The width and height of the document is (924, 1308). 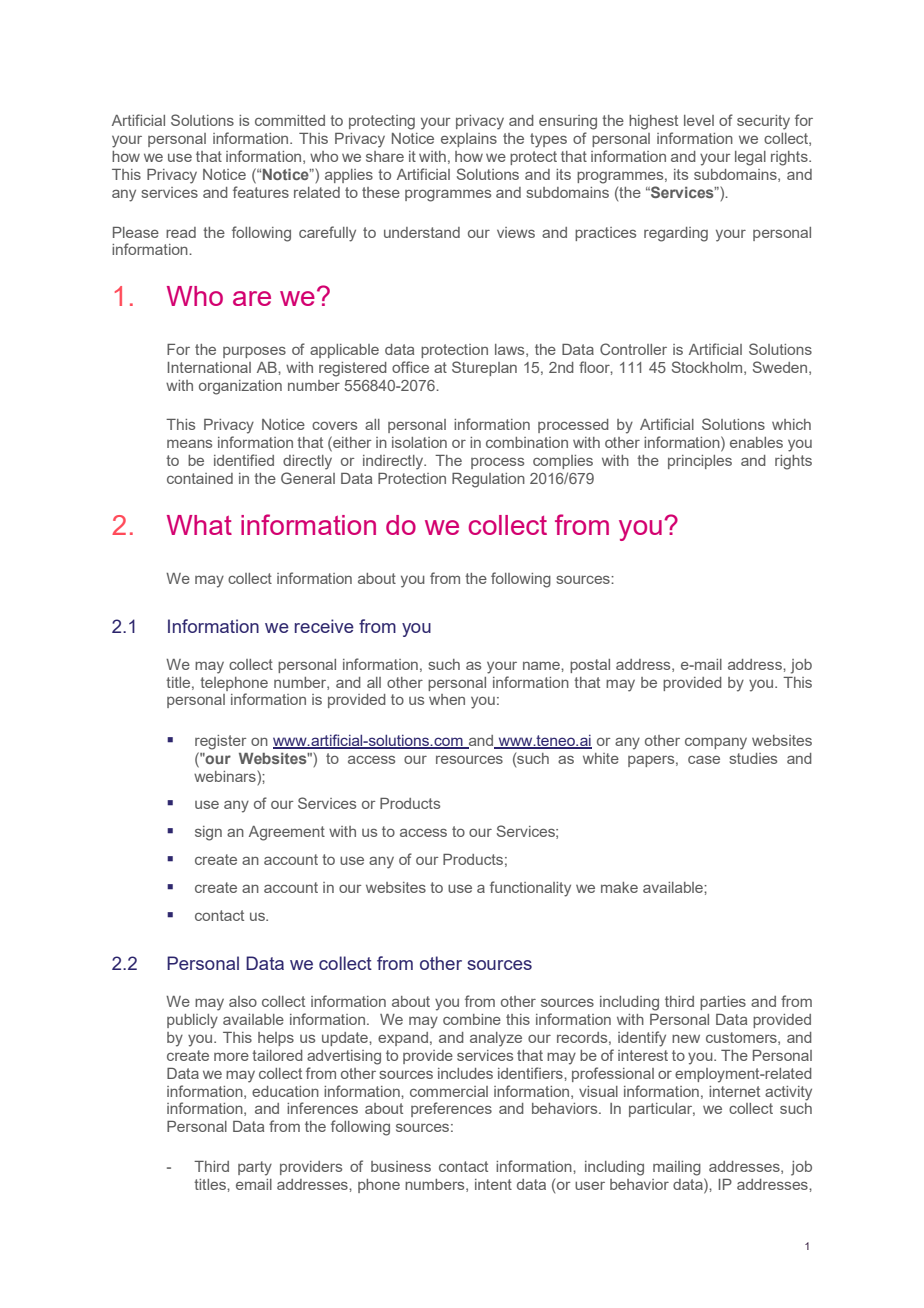 I want to click on sign, so click(x=208, y=833).
